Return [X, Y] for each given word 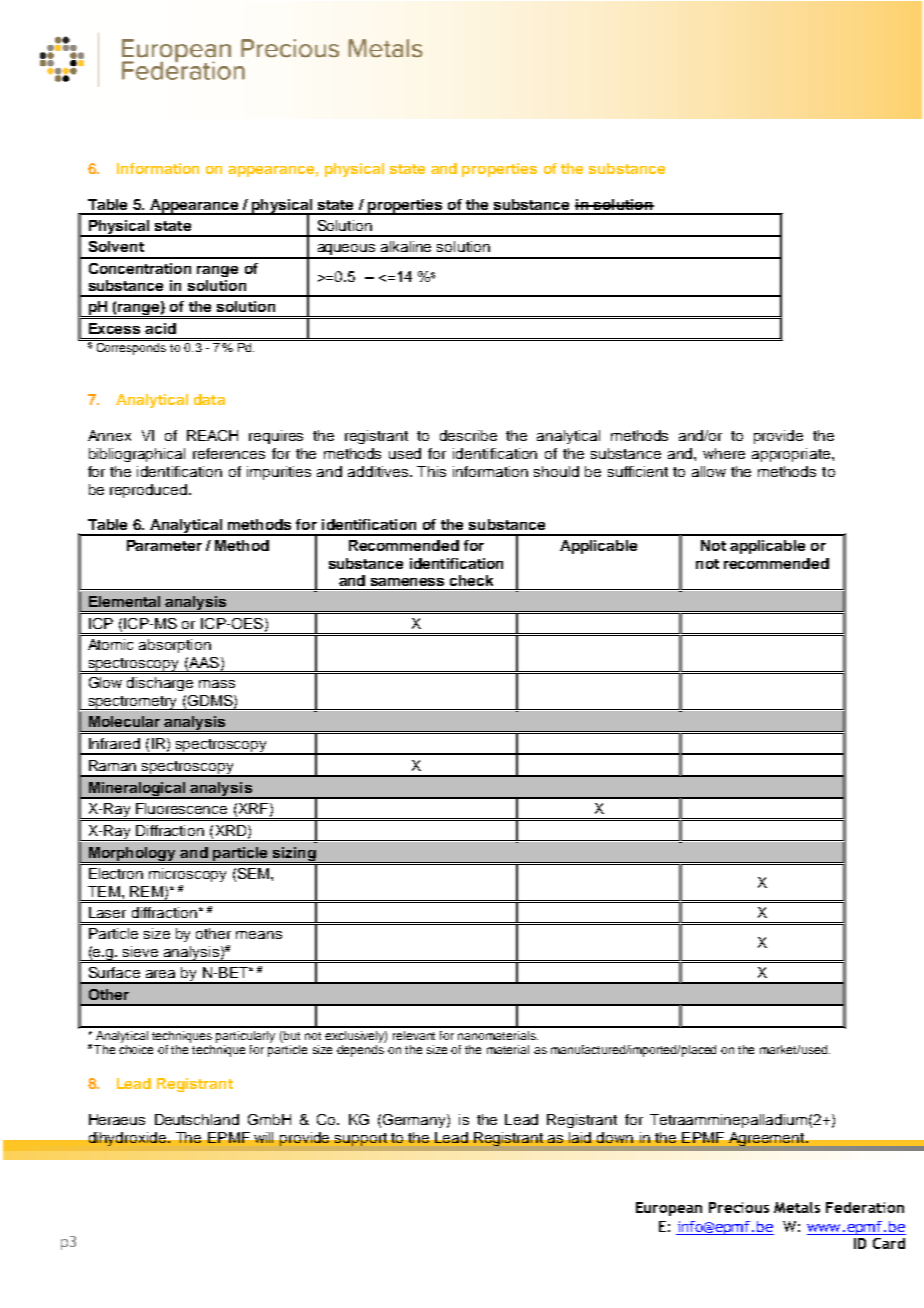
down [615, 1137]
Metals [797, 1207]
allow [709, 471]
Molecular [124, 721]
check [471, 580]
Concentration [140, 268]
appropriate [792, 455]
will [263, 1137]
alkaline [406, 246]
